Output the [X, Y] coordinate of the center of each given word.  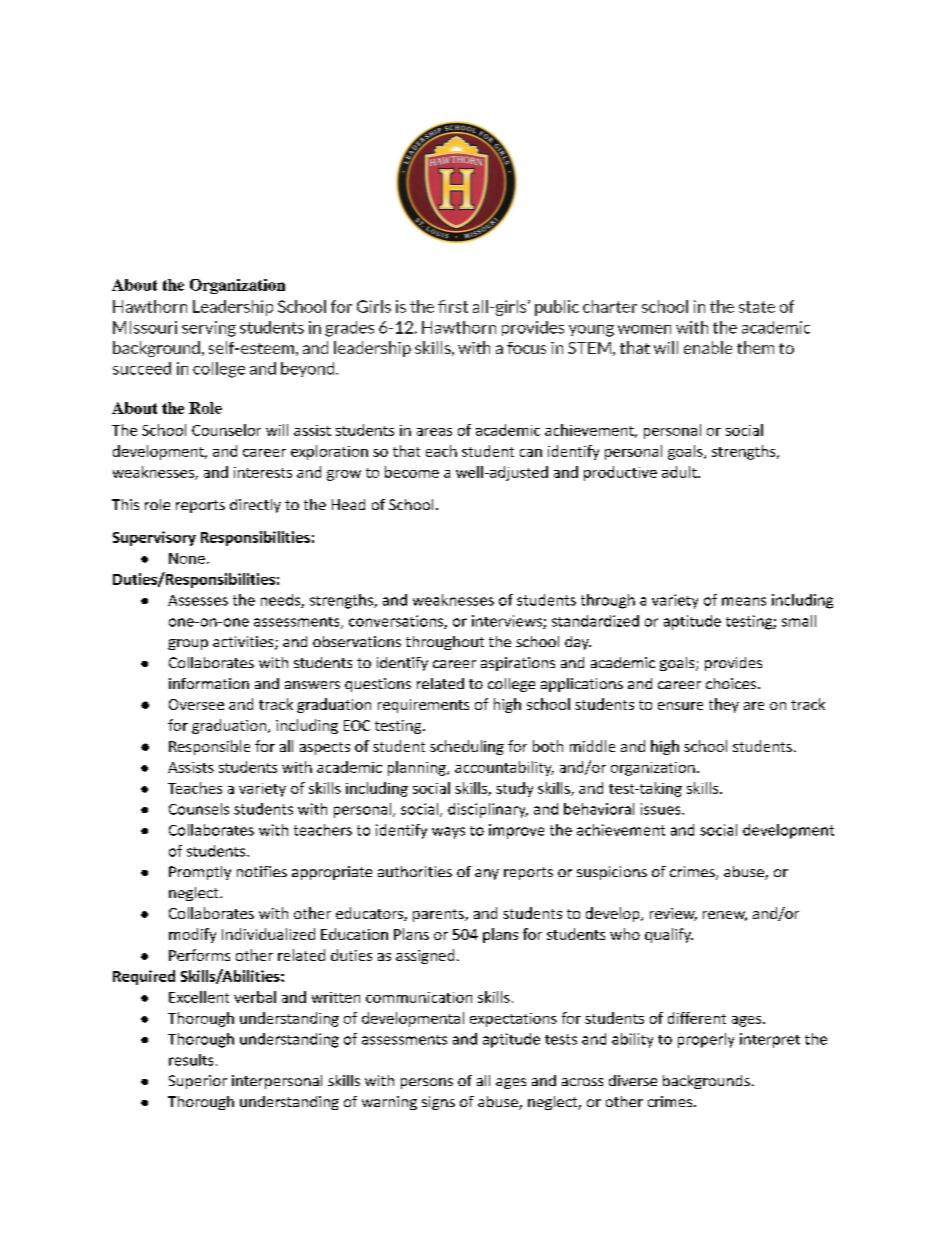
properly [706, 1040]
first [453, 306]
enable [708, 347]
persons [427, 1083]
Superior [198, 1082]
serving [209, 329]
